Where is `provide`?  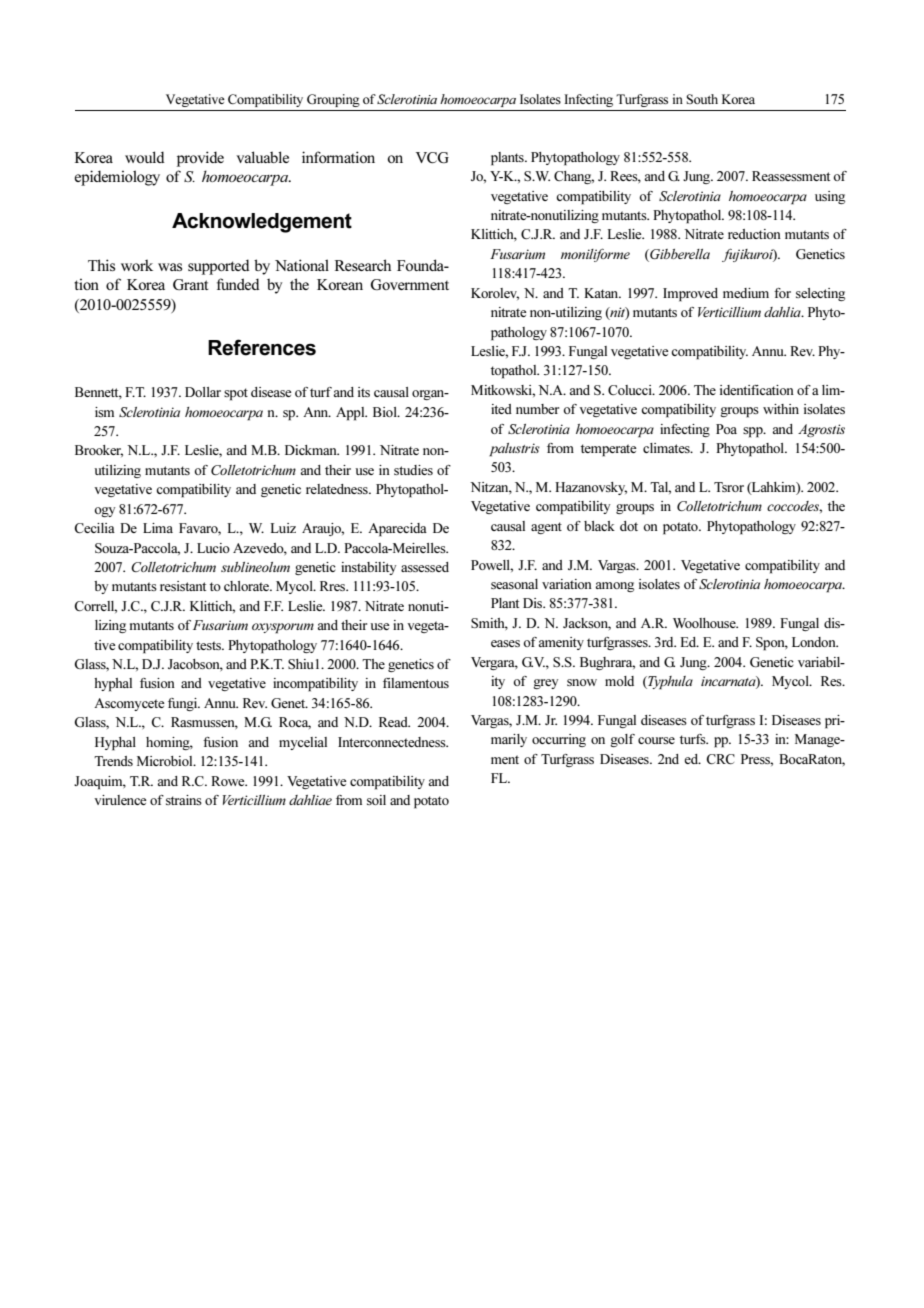
provide is located at coordinates (200, 159).
